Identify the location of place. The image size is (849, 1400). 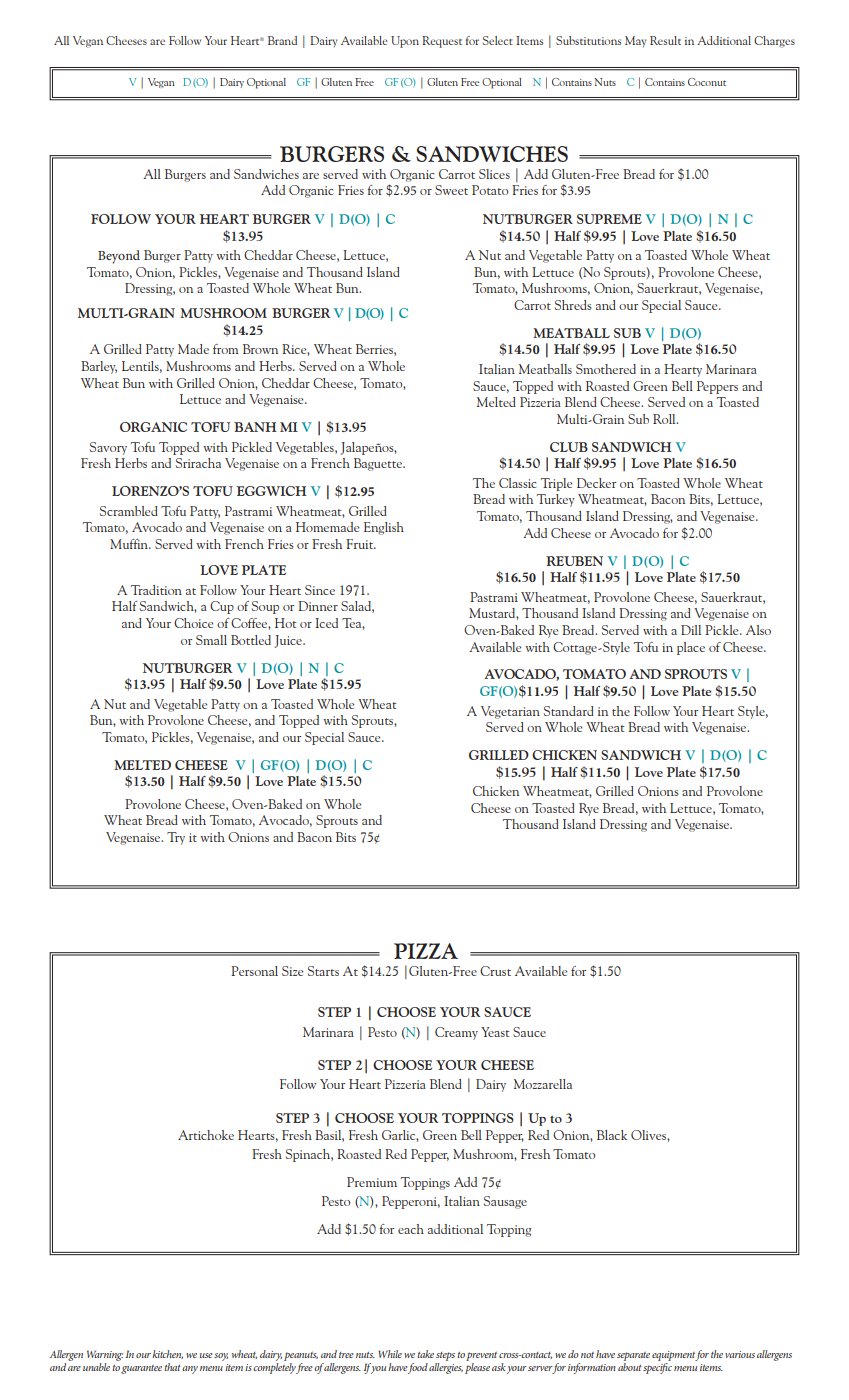
(691, 648).
